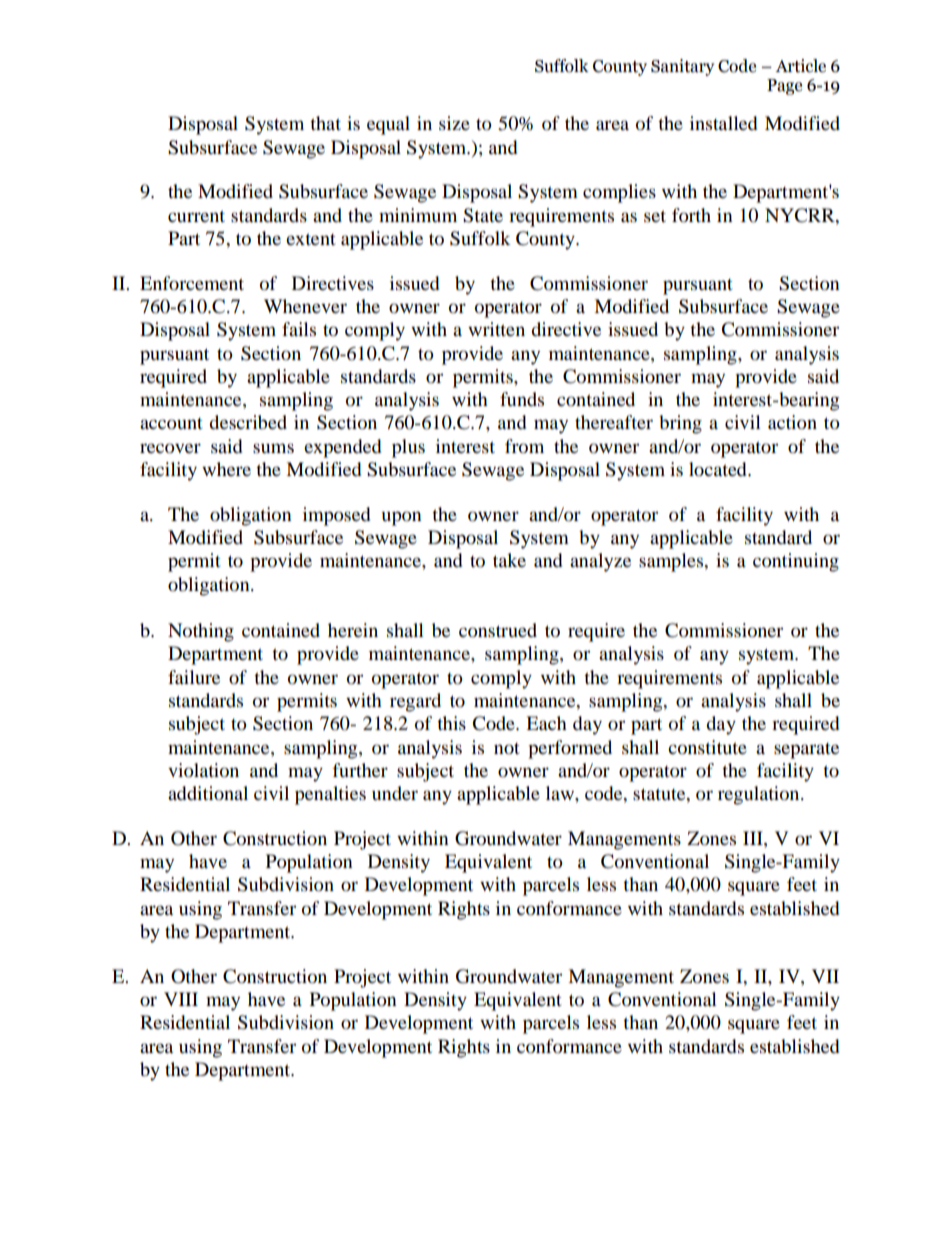 The height and width of the image is (1233, 952). I want to click on construed, so click(498, 630).
